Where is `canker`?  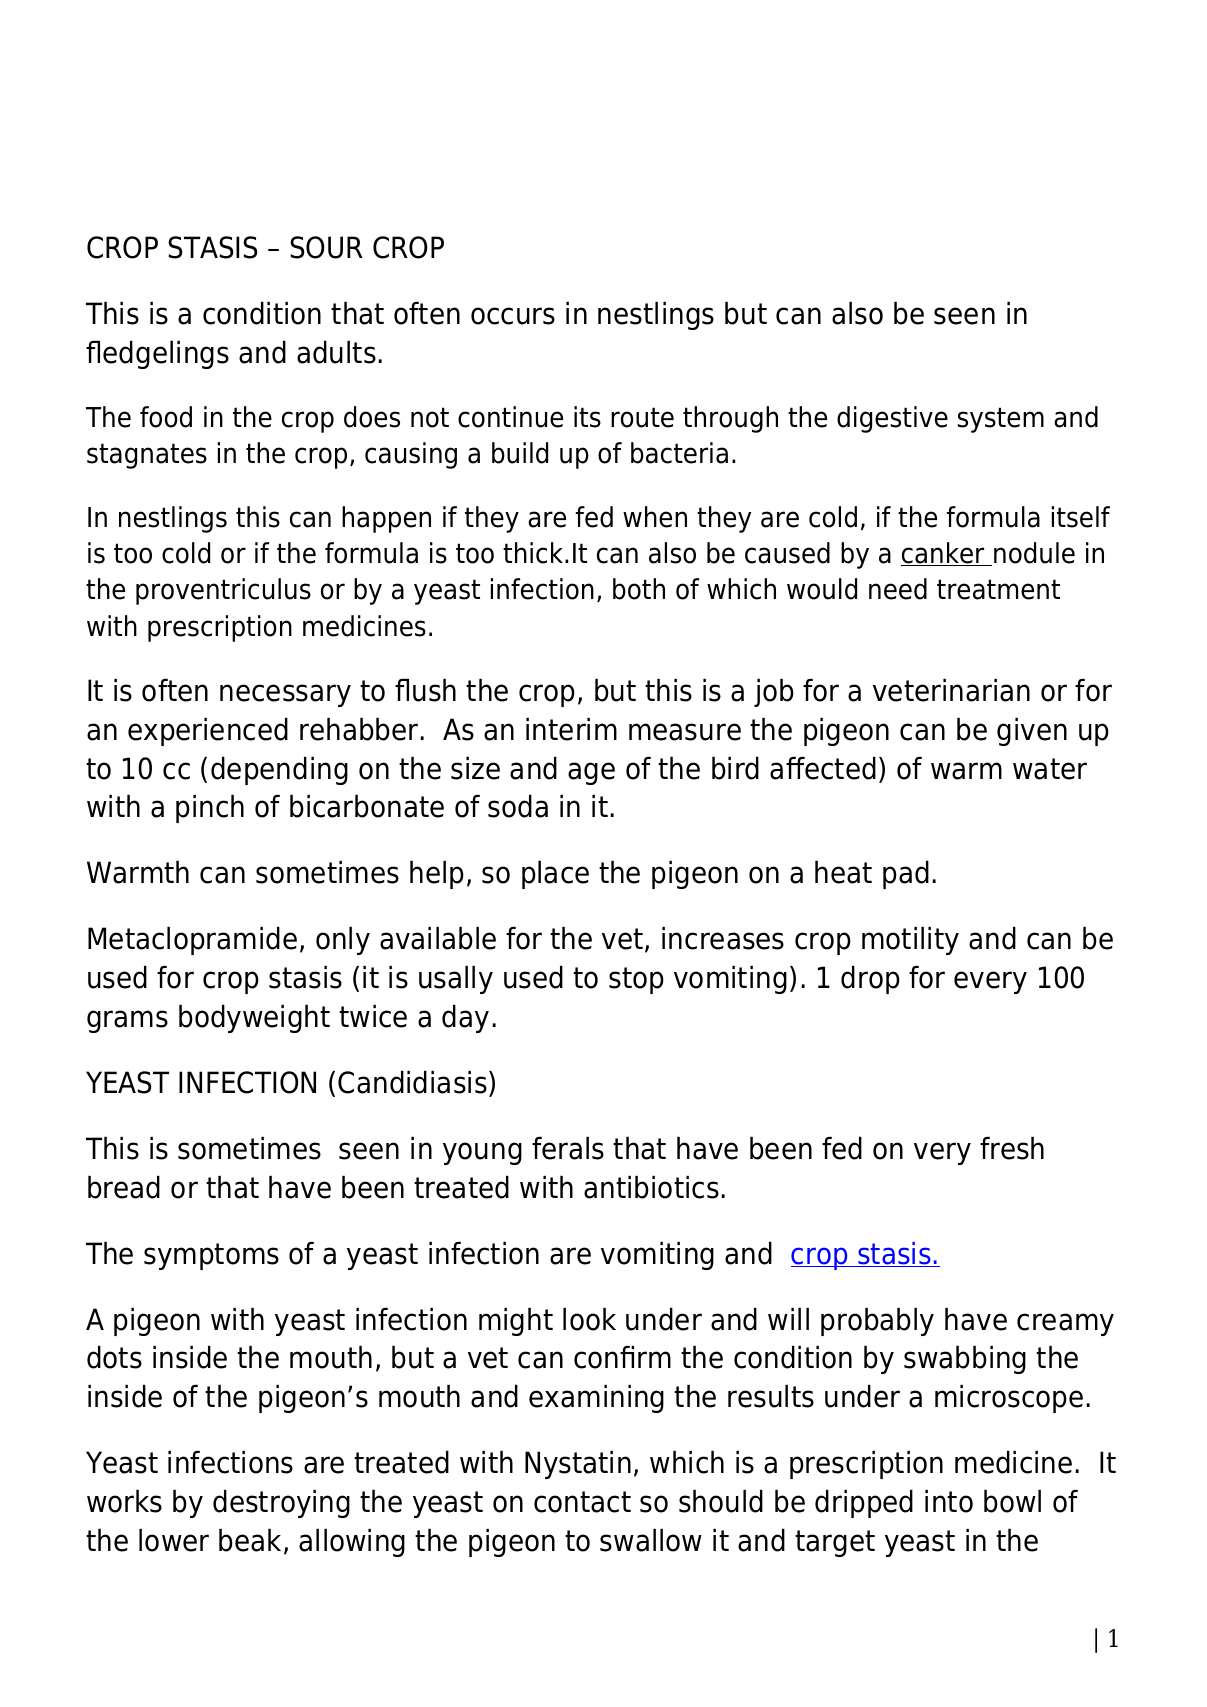
canker is located at coordinates (944, 554).
